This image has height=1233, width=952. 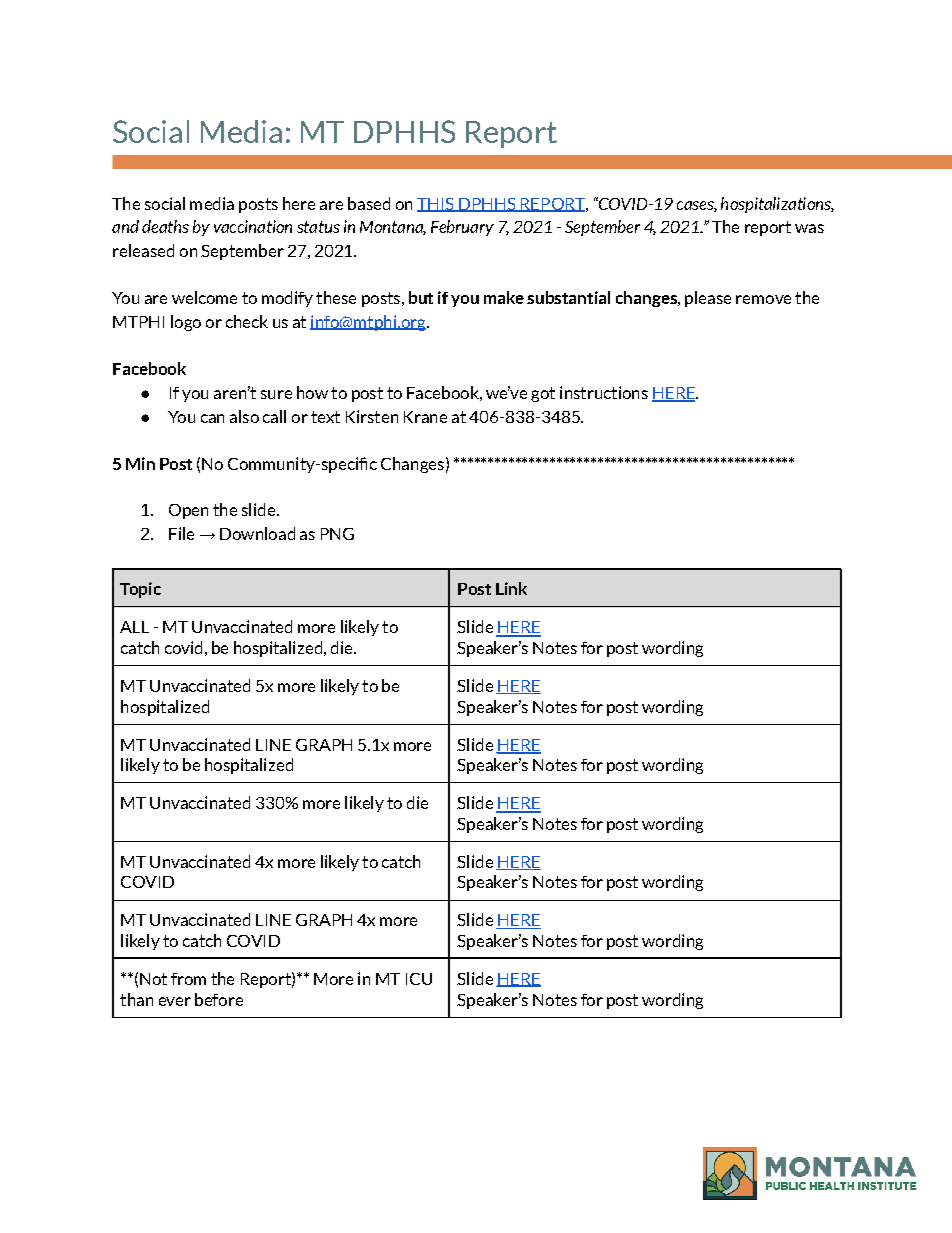 What do you see at coordinates (219, 999) in the image?
I see `before` at bounding box center [219, 999].
